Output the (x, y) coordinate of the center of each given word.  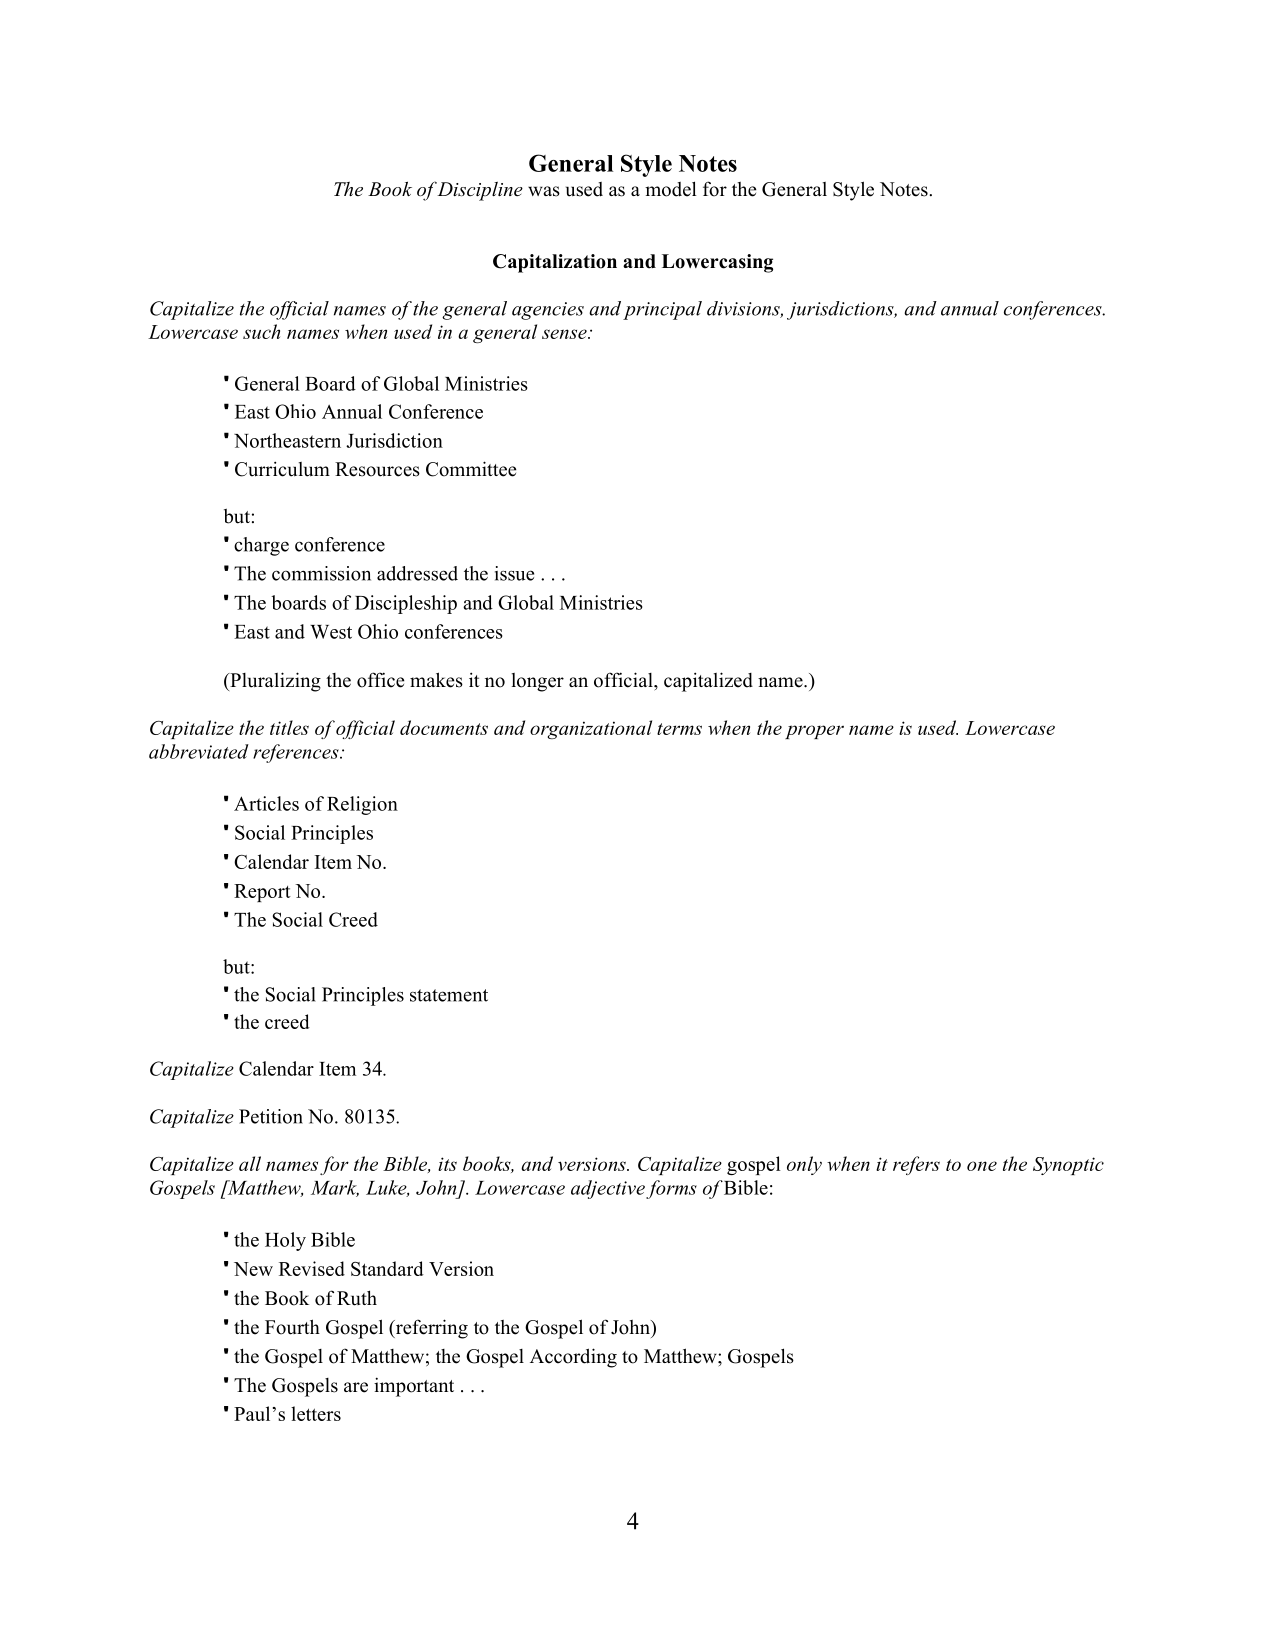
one (982, 1166)
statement (449, 995)
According (573, 1358)
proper (814, 732)
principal (662, 310)
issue (514, 573)
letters (316, 1413)
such (261, 331)
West (331, 632)
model (671, 189)
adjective (608, 1189)
